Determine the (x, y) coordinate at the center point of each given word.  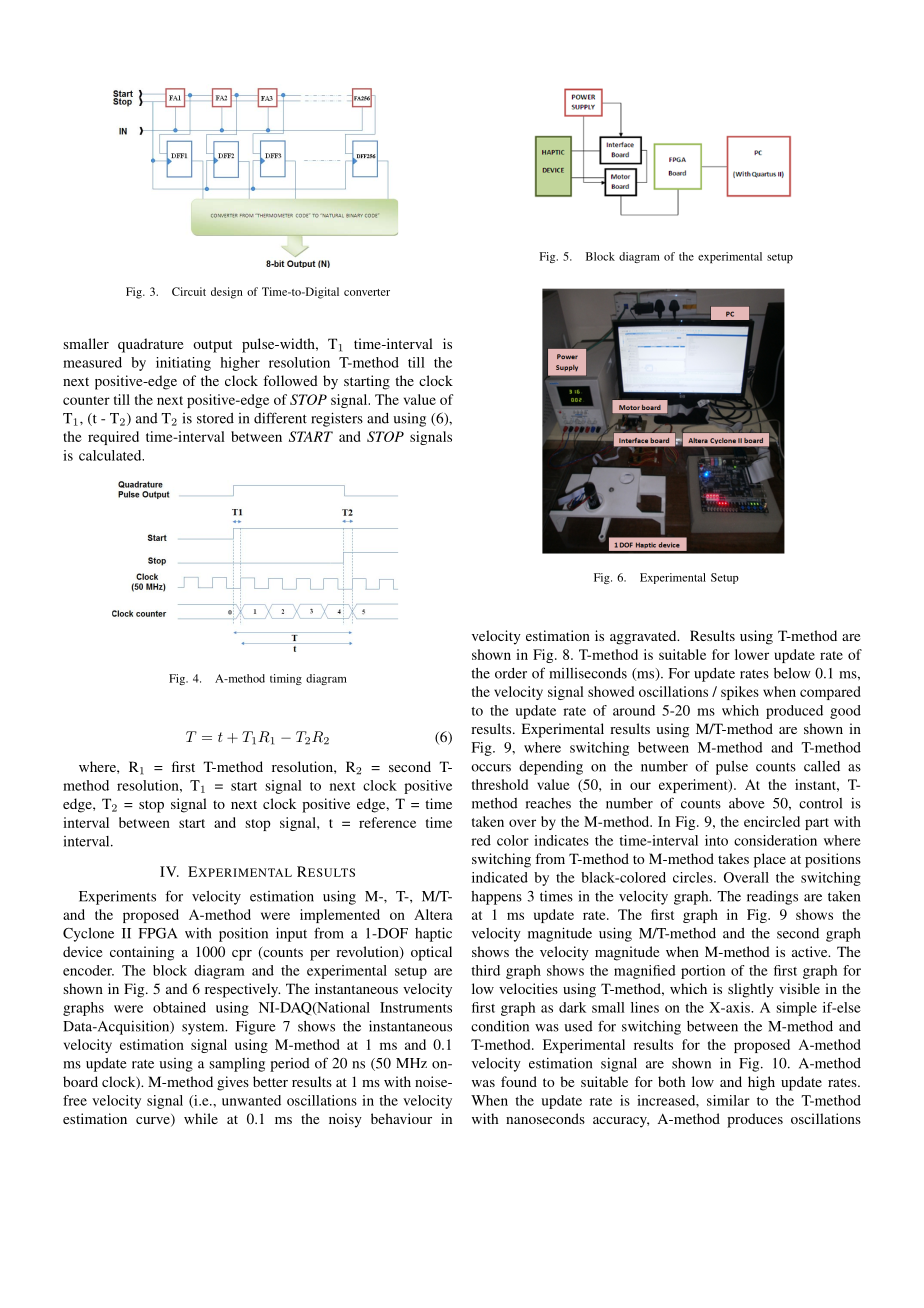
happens (496, 898)
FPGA (157, 933)
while (201, 1118)
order (511, 673)
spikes (740, 693)
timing (286, 679)
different (280, 418)
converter (367, 292)
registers (337, 419)
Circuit (189, 291)
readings (772, 898)
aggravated (644, 637)
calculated (111, 455)
